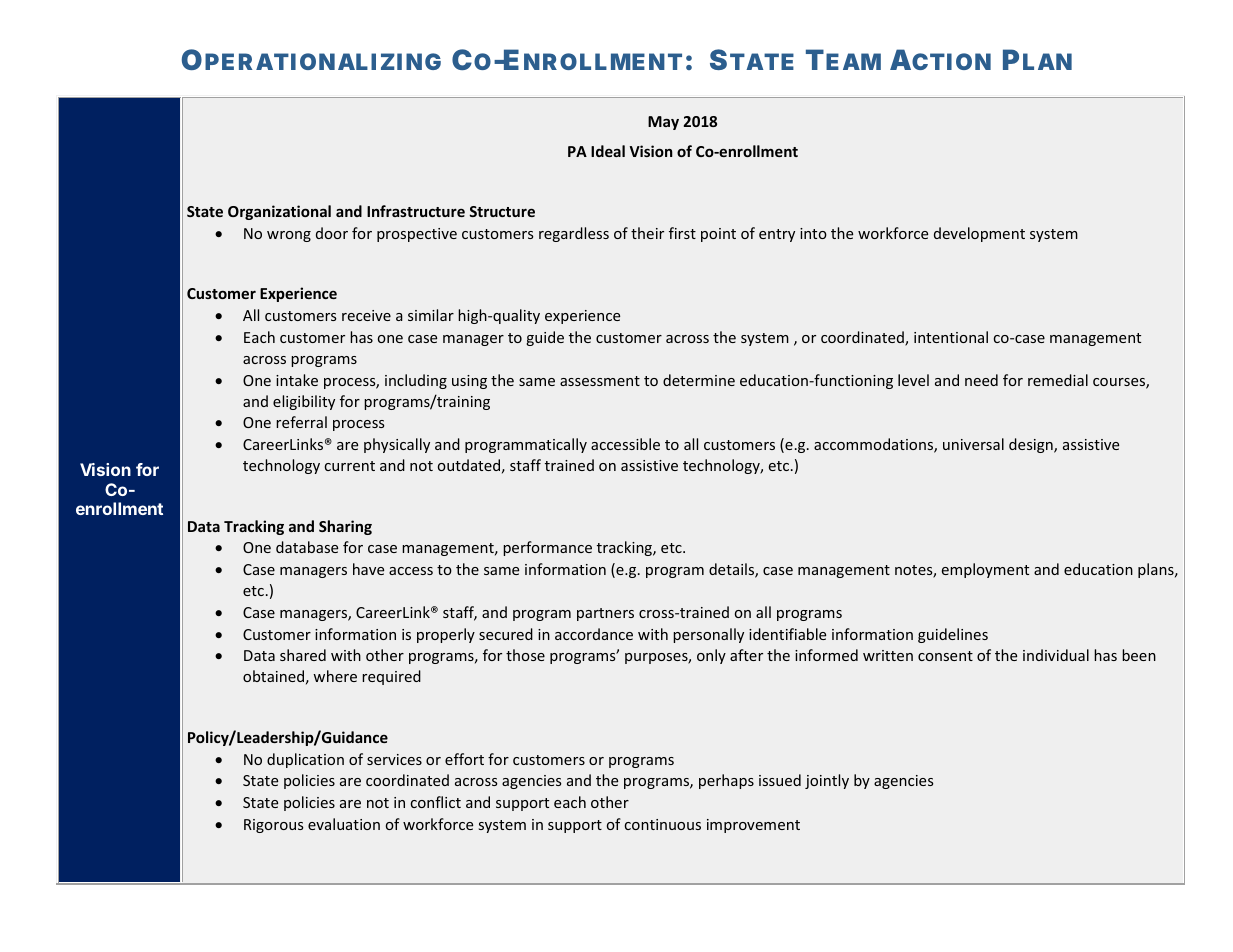 Image resolution: width=1233 pixels, height=952 pixels. I want to click on including, so click(416, 381).
